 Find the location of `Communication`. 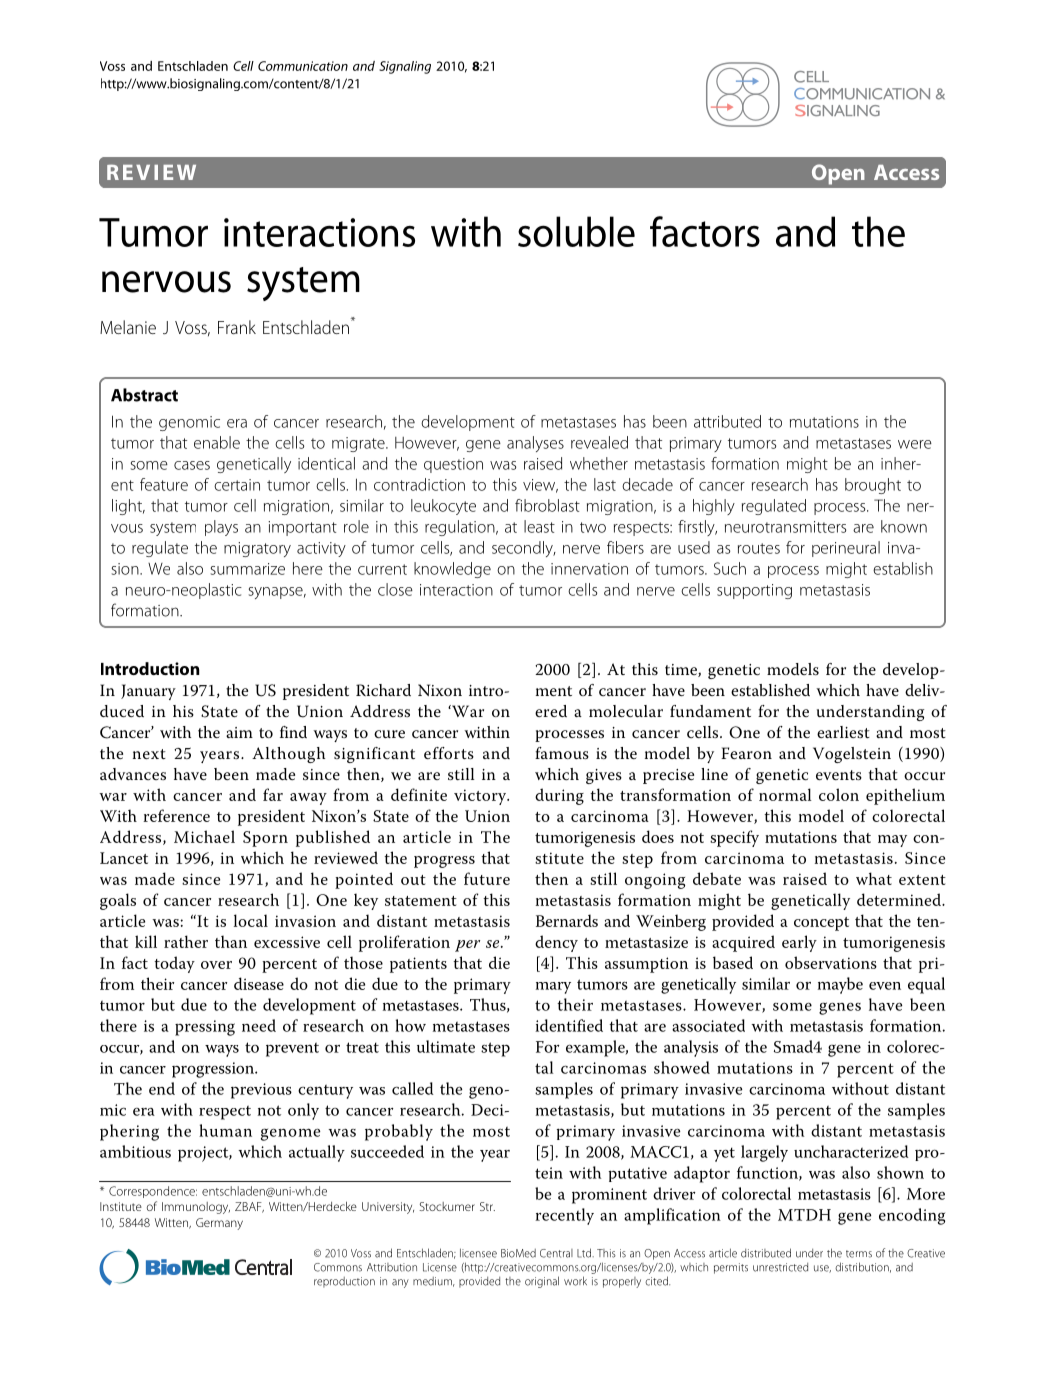

Communication is located at coordinates (303, 66).
